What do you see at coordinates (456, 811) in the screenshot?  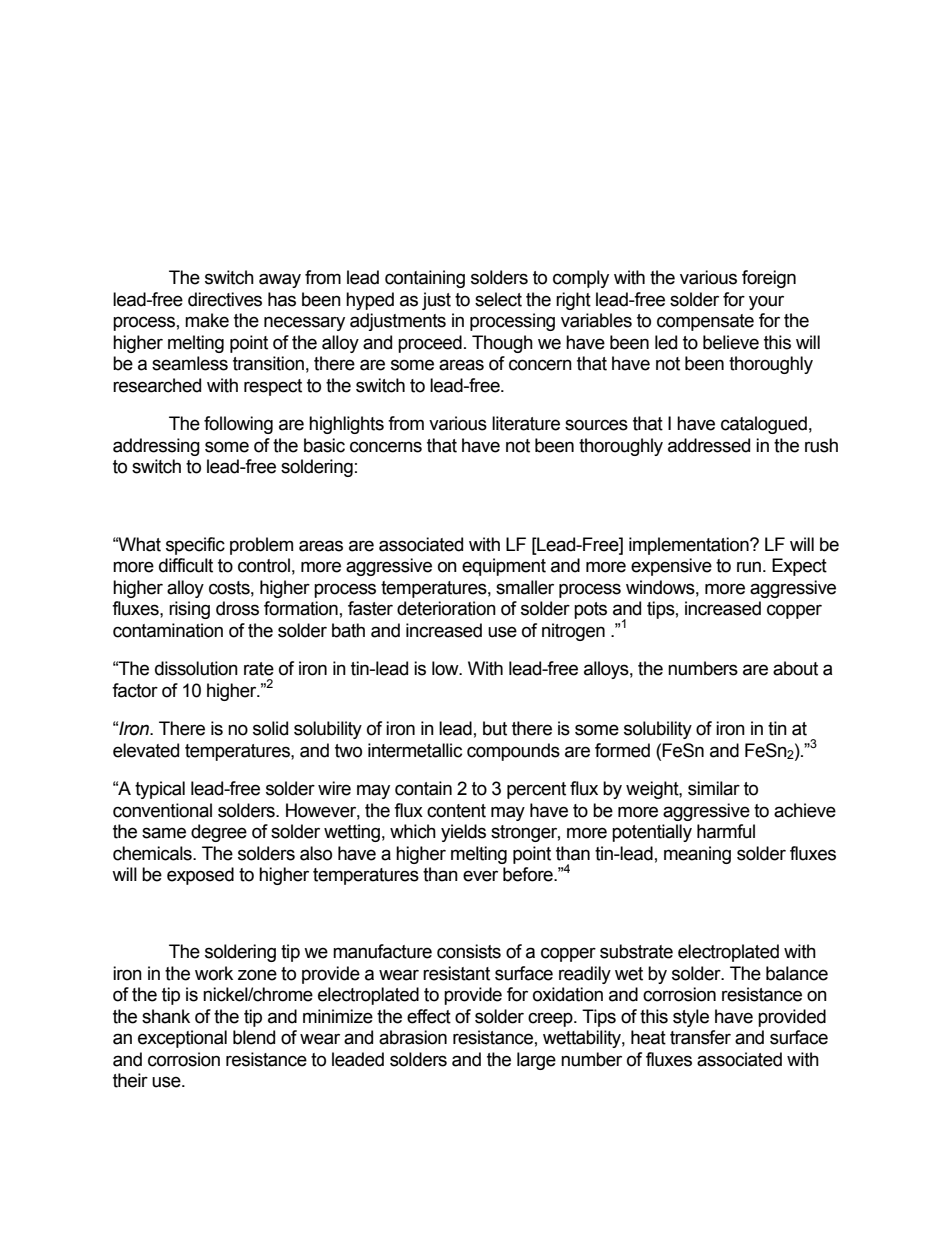 I see `content` at bounding box center [456, 811].
